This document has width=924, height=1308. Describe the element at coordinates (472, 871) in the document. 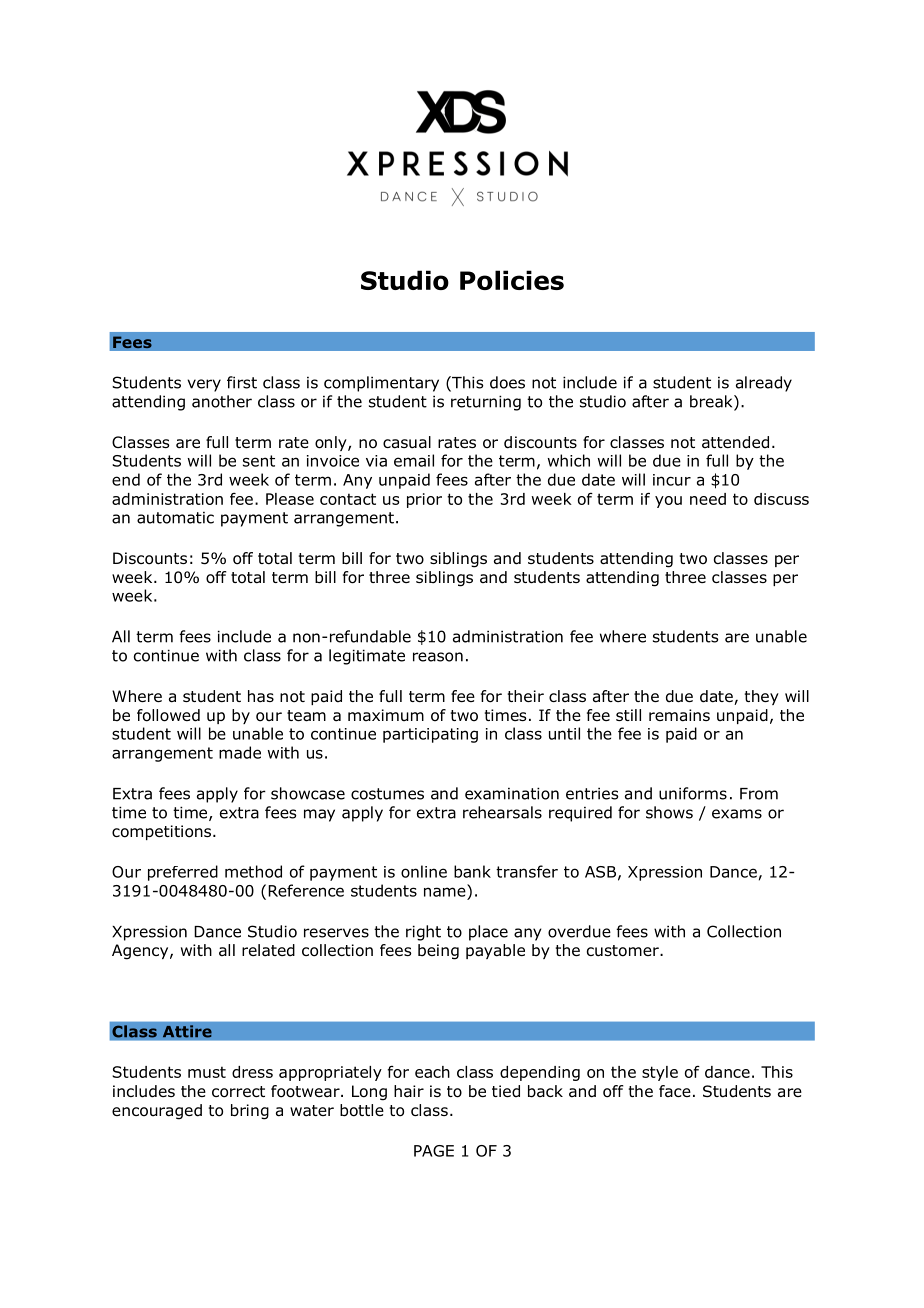

I see `bank` at that location.
